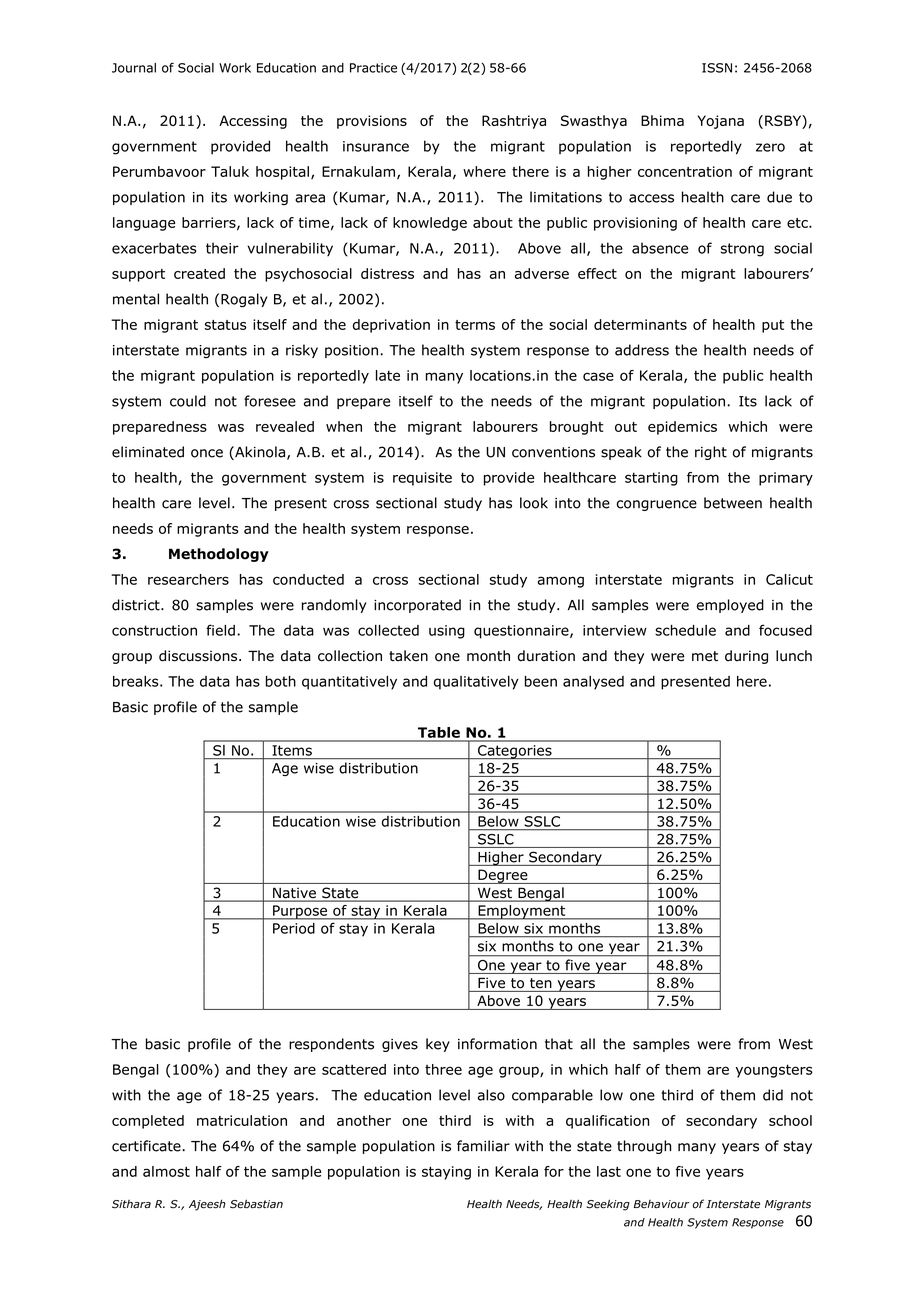  Describe the element at coordinates (134, 68) in the screenshot. I see `Journal` at that location.
